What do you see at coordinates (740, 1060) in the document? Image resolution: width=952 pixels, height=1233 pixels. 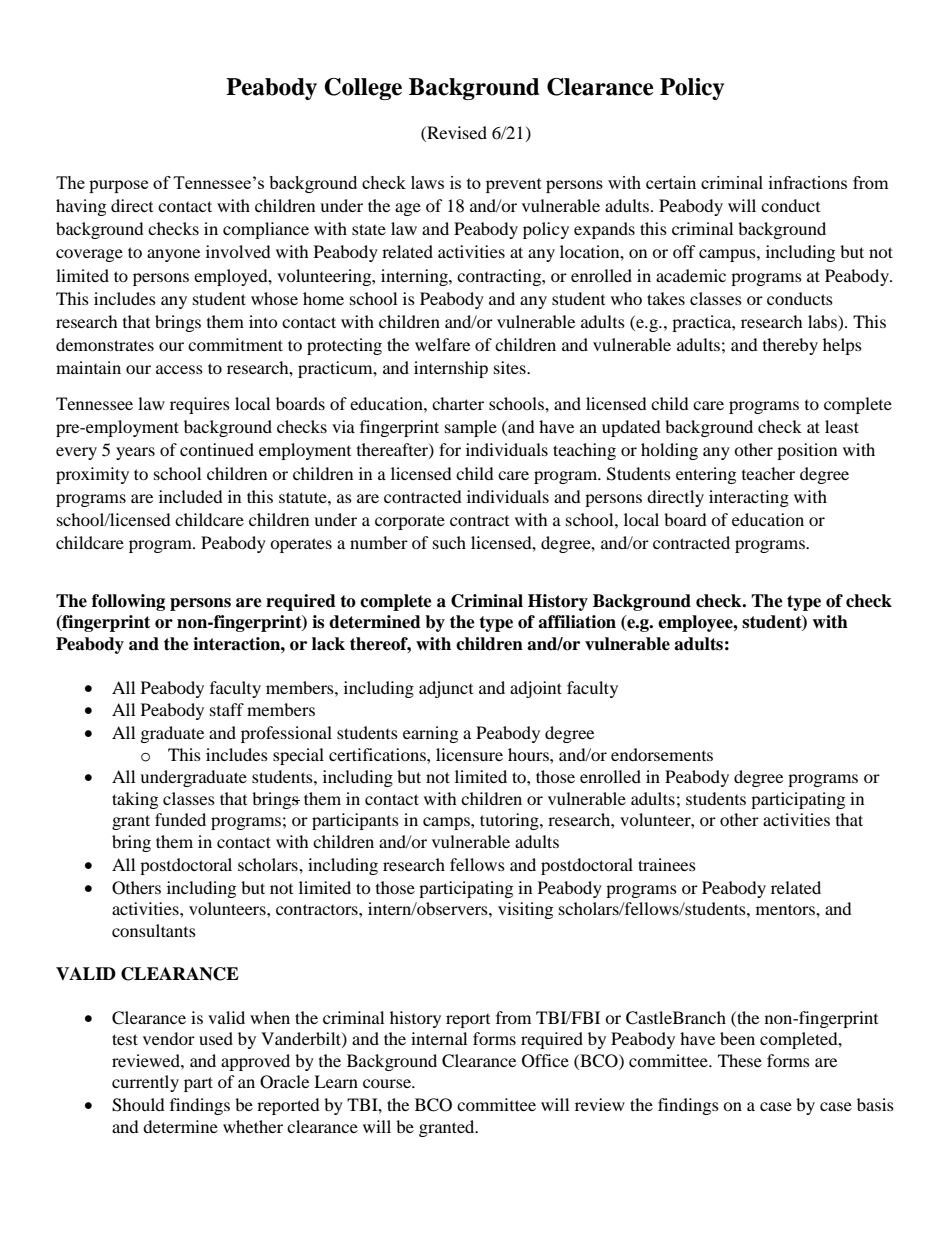 I see `These` at bounding box center [740, 1060].
